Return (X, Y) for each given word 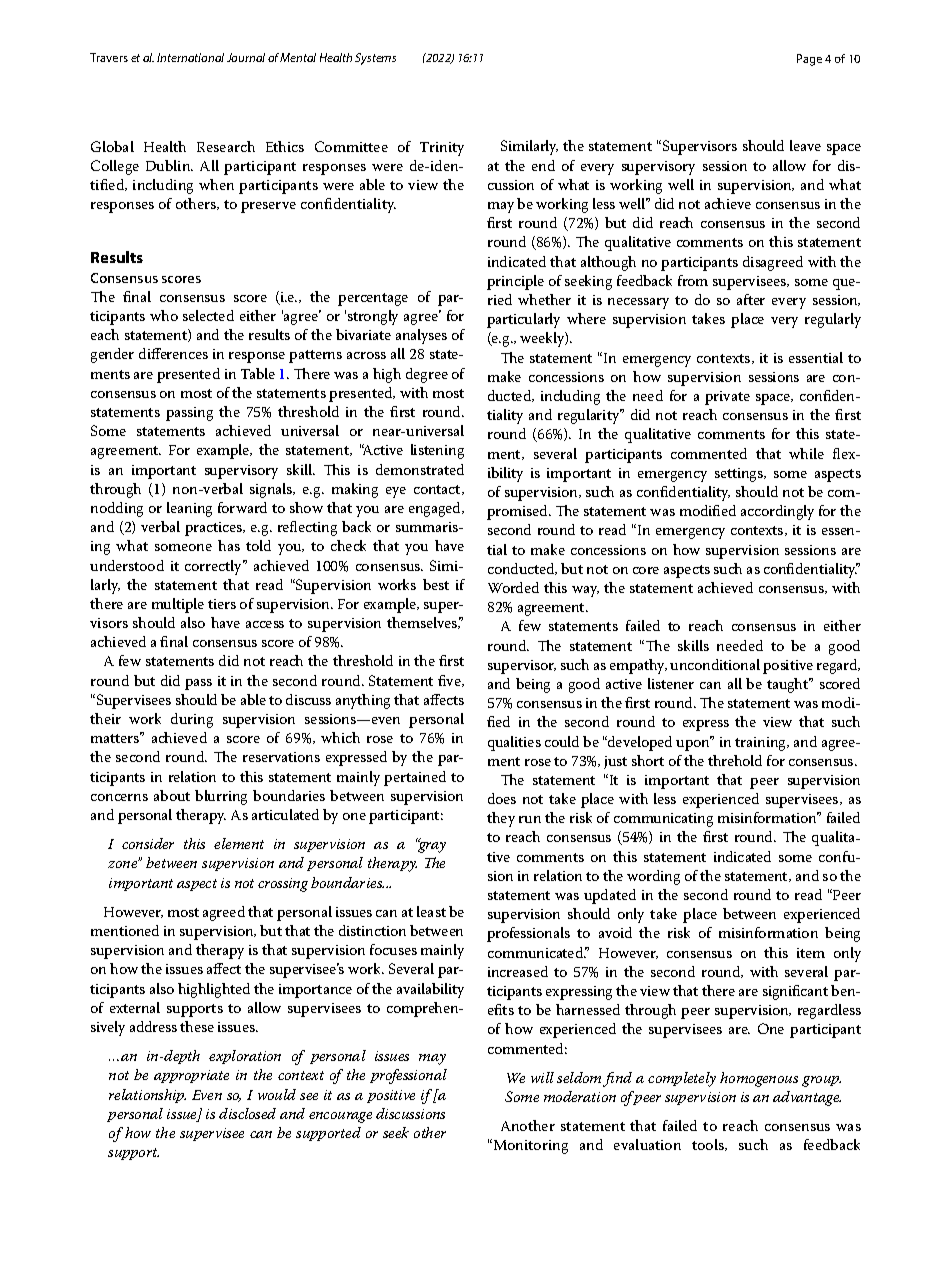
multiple (178, 605)
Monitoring (529, 1146)
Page (809, 60)
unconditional (715, 664)
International (190, 57)
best (436, 584)
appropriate (191, 1076)
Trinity (442, 149)
